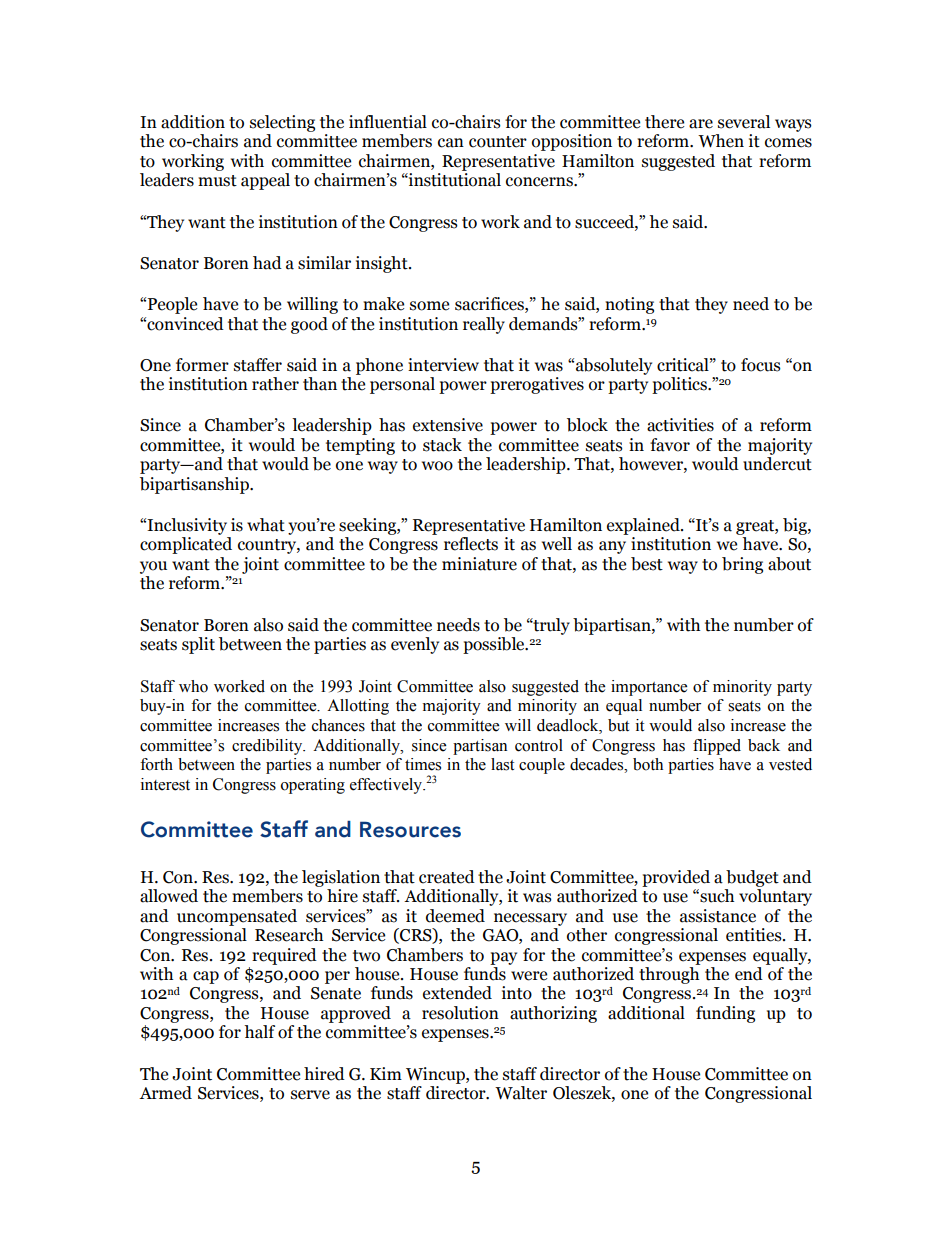 The image size is (952, 1233). What do you see at coordinates (198, 645) in the screenshot?
I see `split` at bounding box center [198, 645].
